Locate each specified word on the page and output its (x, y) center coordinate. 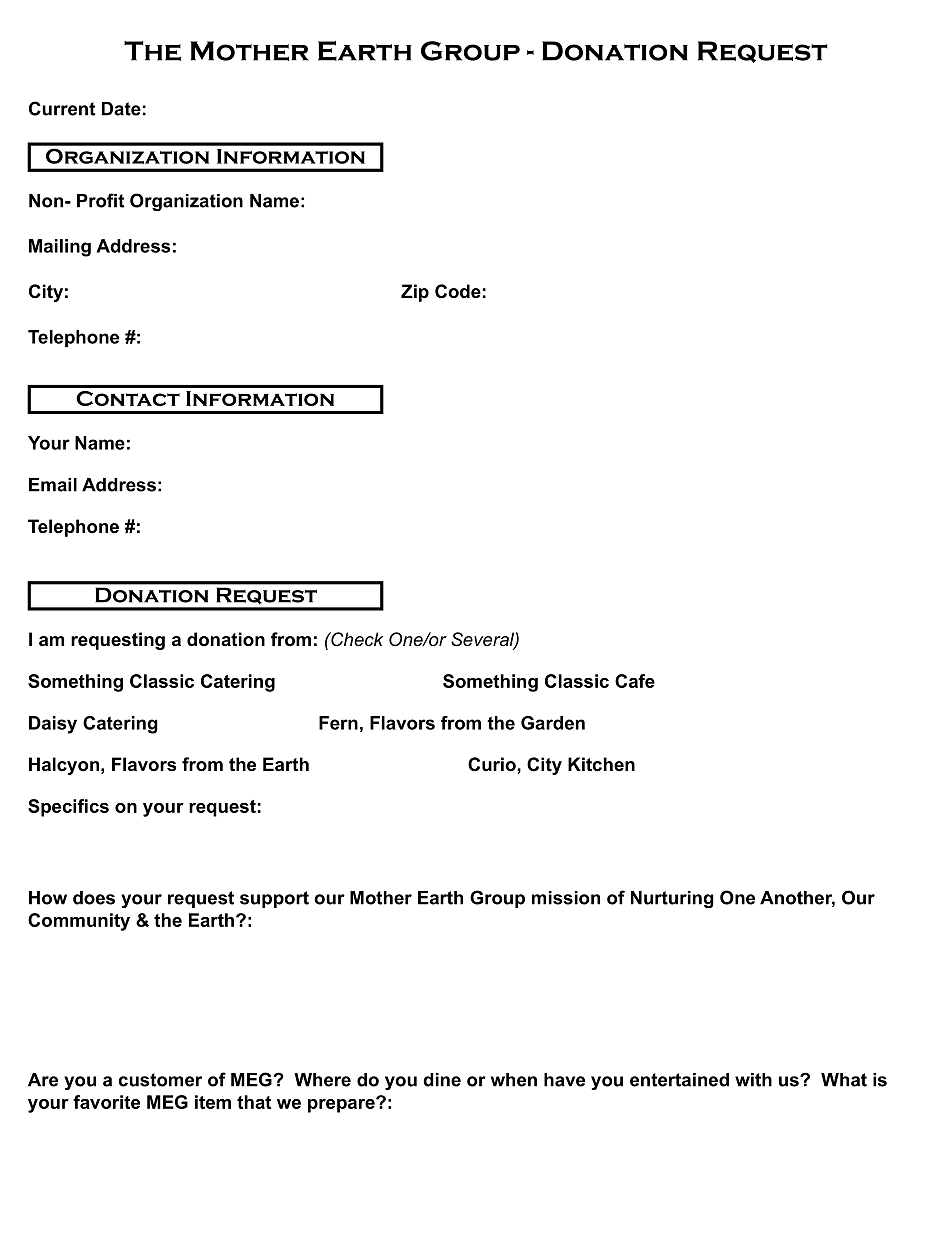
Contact (128, 398)
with (753, 1080)
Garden (553, 723)
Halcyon (64, 766)
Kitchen (601, 764)
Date (121, 109)
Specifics (68, 808)
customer (160, 1080)
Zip (415, 293)
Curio (493, 764)
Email (53, 485)
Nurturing (672, 899)
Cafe (635, 681)
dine (442, 1080)
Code (458, 291)
